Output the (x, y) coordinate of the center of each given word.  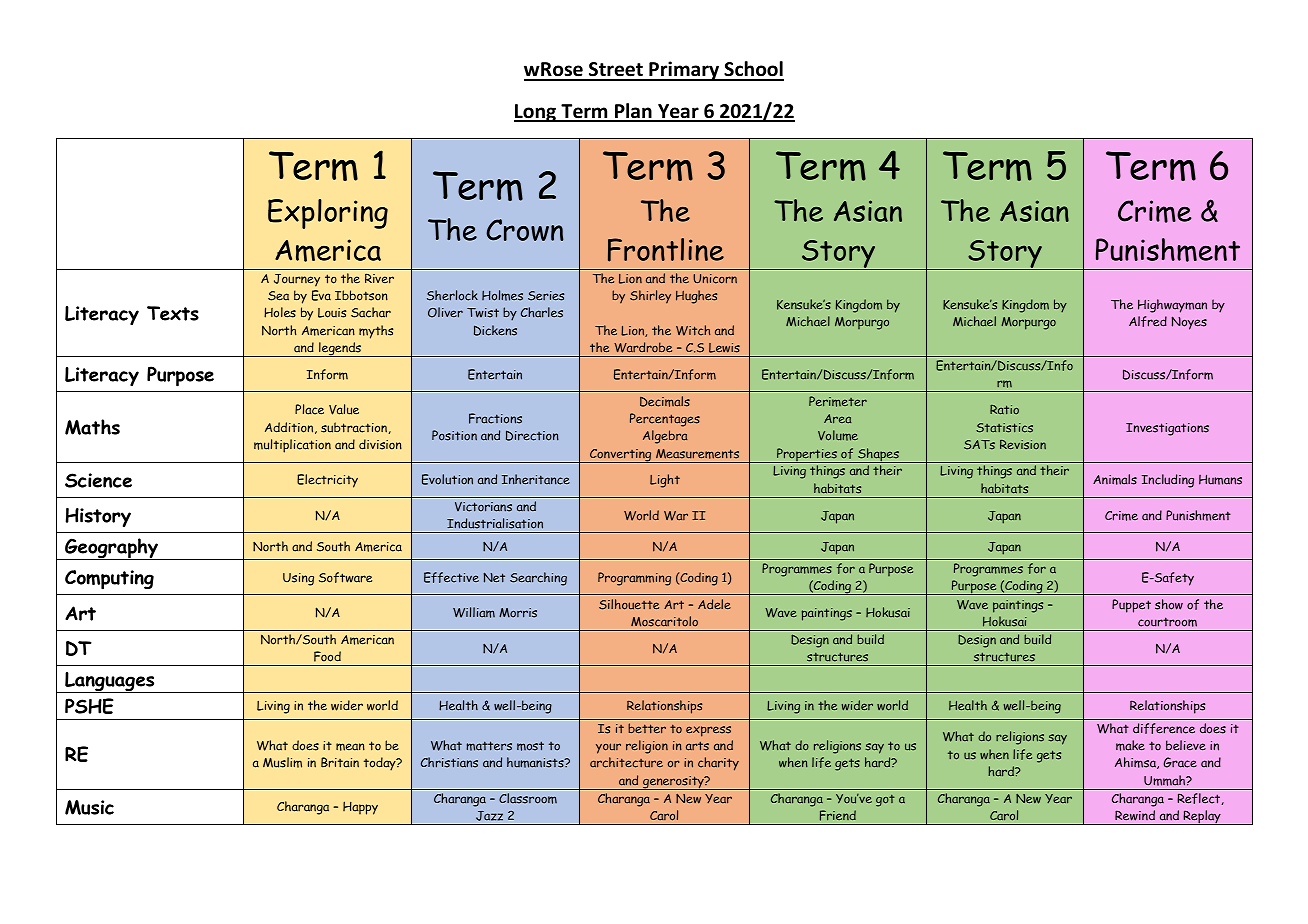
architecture (626, 762)
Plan (633, 112)
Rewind (1135, 815)
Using (298, 579)
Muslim (282, 762)
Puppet (1131, 606)
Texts (173, 313)
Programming (634, 579)
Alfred (1148, 321)
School (753, 70)
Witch (693, 330)
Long (536, 113)
